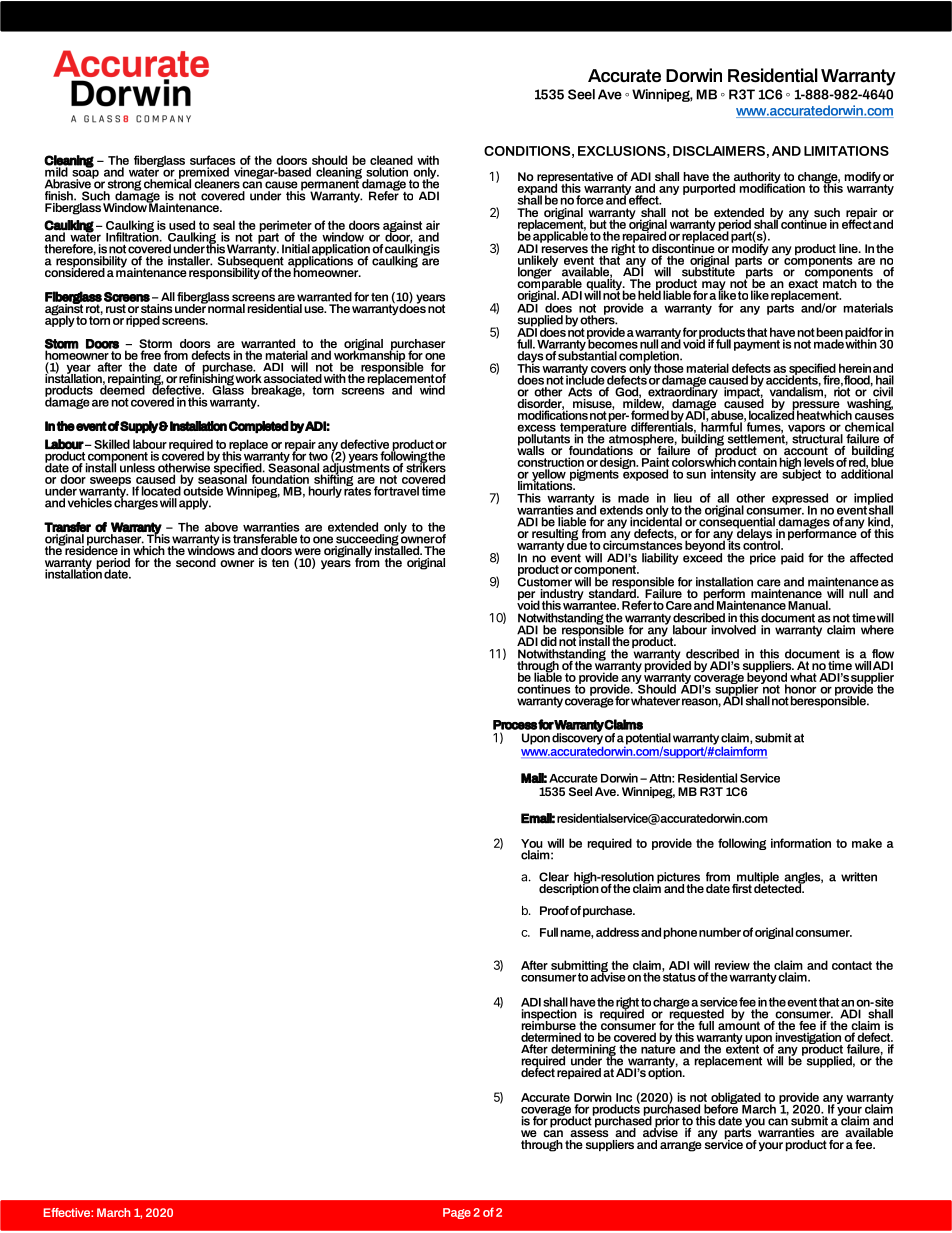 This image has width=952, height=1233. What do you see at coordinates (800, 500) in the image?
I see `expressed` at bounding box center [800, 500].
